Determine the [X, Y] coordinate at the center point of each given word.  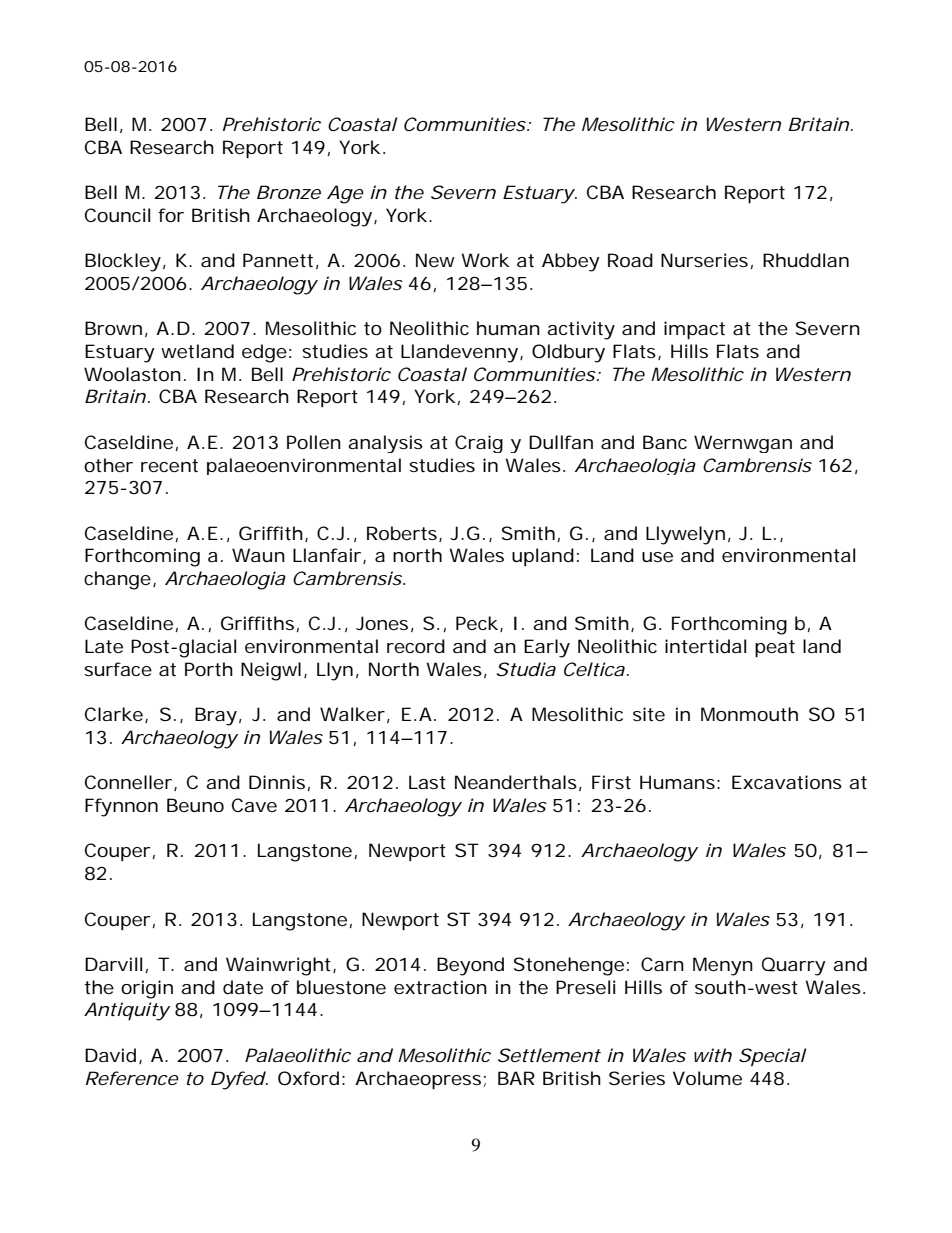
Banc [665, 442]
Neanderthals [516, 782]
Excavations [787, 782]
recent [169, 465]
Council [117, 215]
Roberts [402, 533]
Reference [132, 1078]
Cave [254, 805]
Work [485, 260]
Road [630, 260]
